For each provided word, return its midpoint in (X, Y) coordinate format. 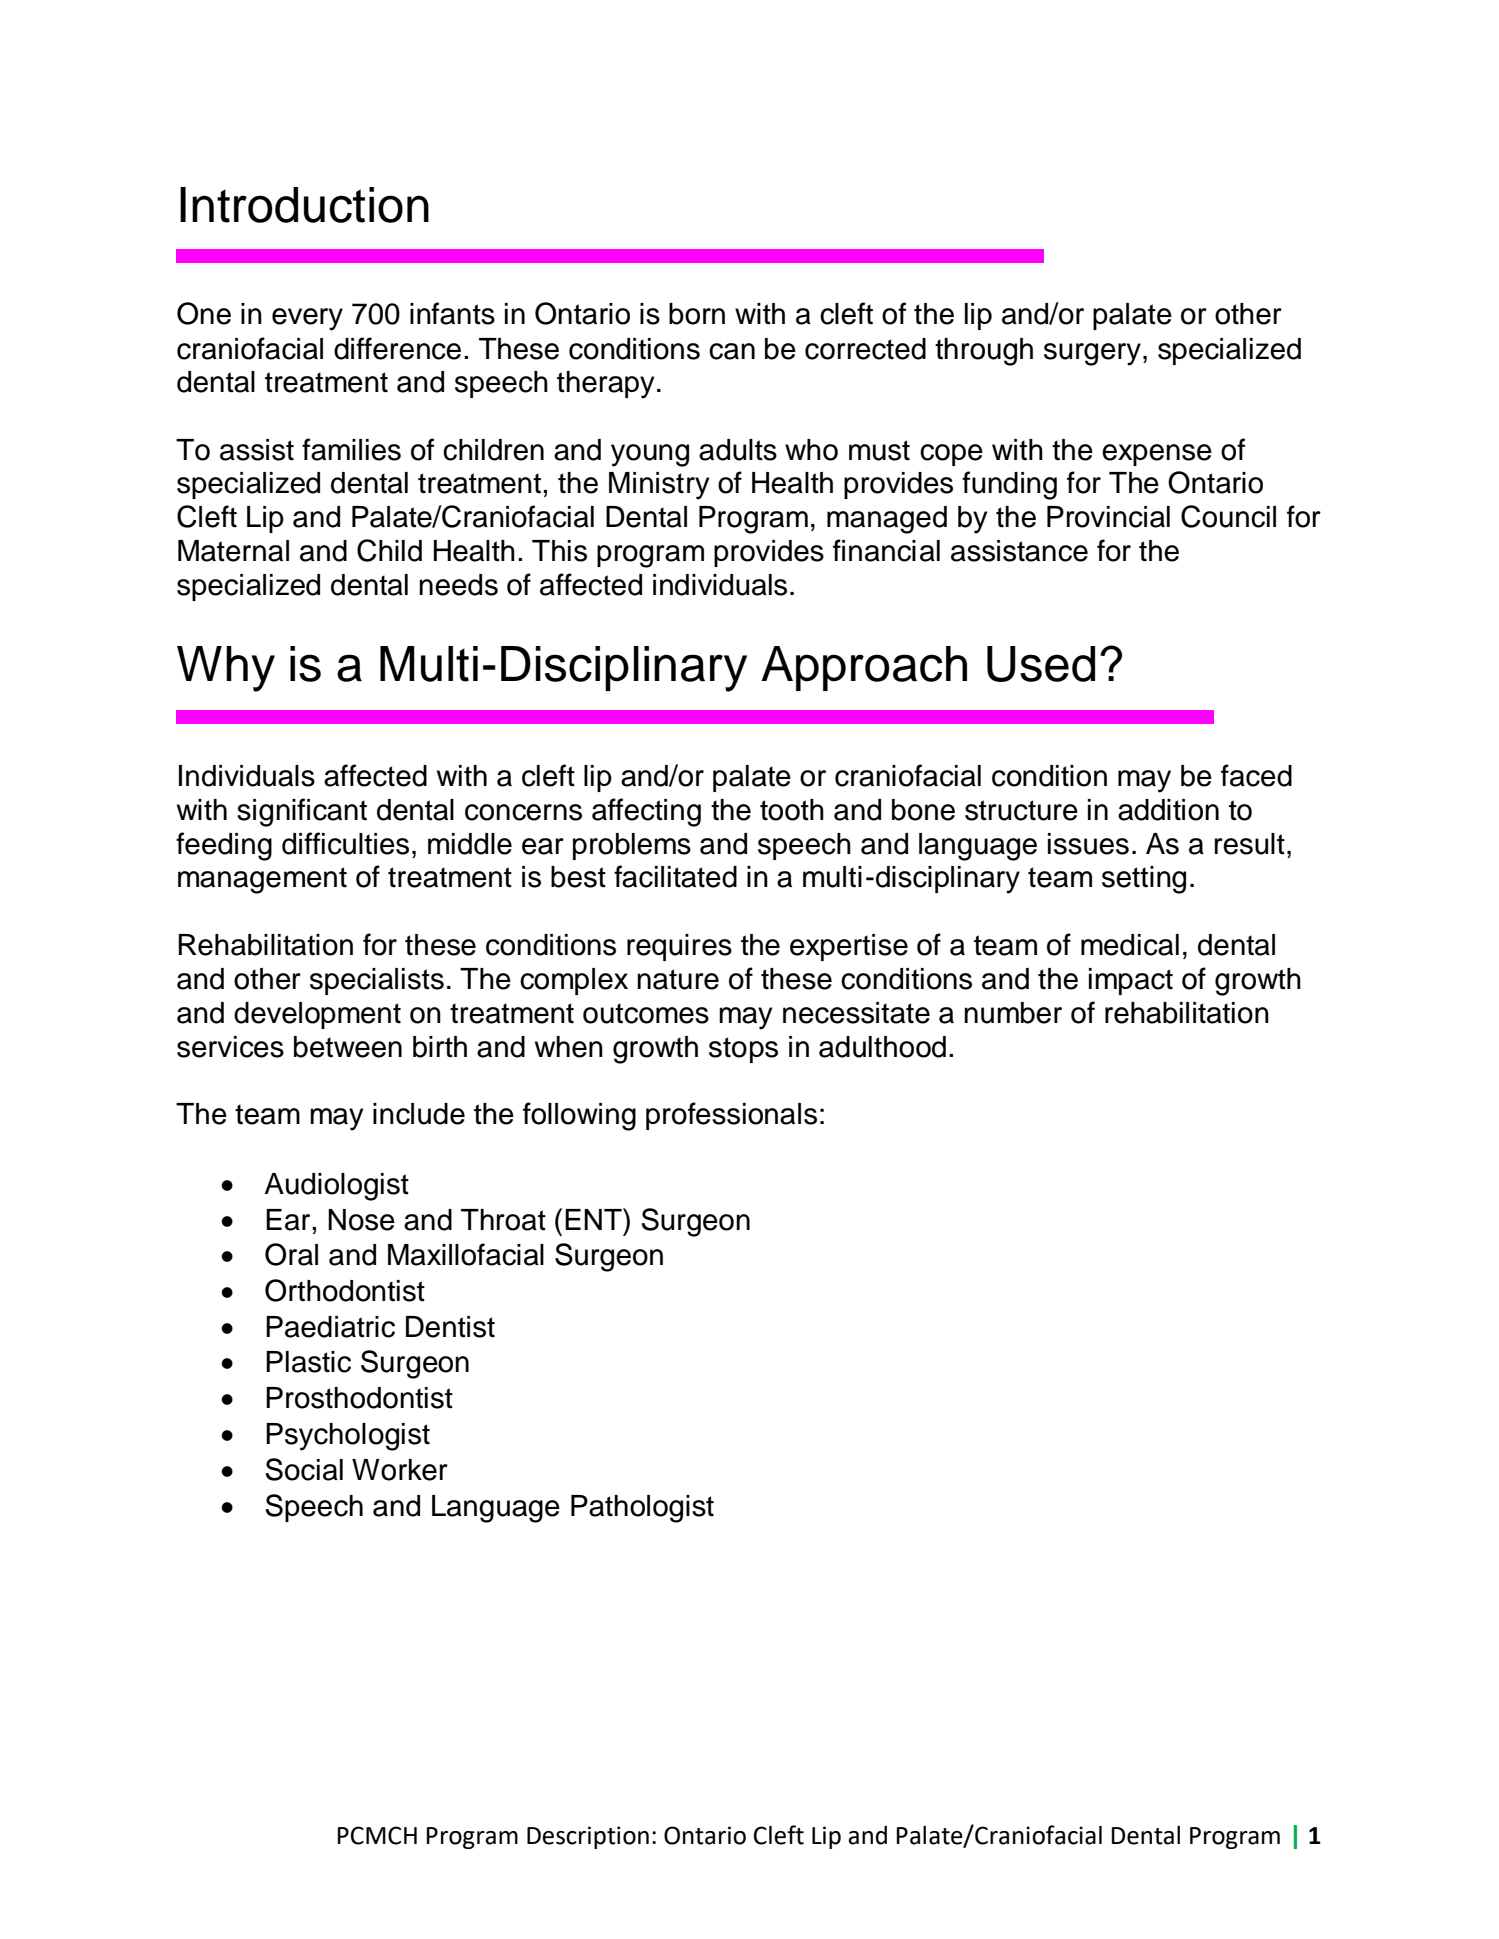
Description (588, 1837)
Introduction (304, 205)
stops (743, 1050)
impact (1131, 981)
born (697, 314)
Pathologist (642, 1509)
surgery (1092, 354)
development (317, 1015)
